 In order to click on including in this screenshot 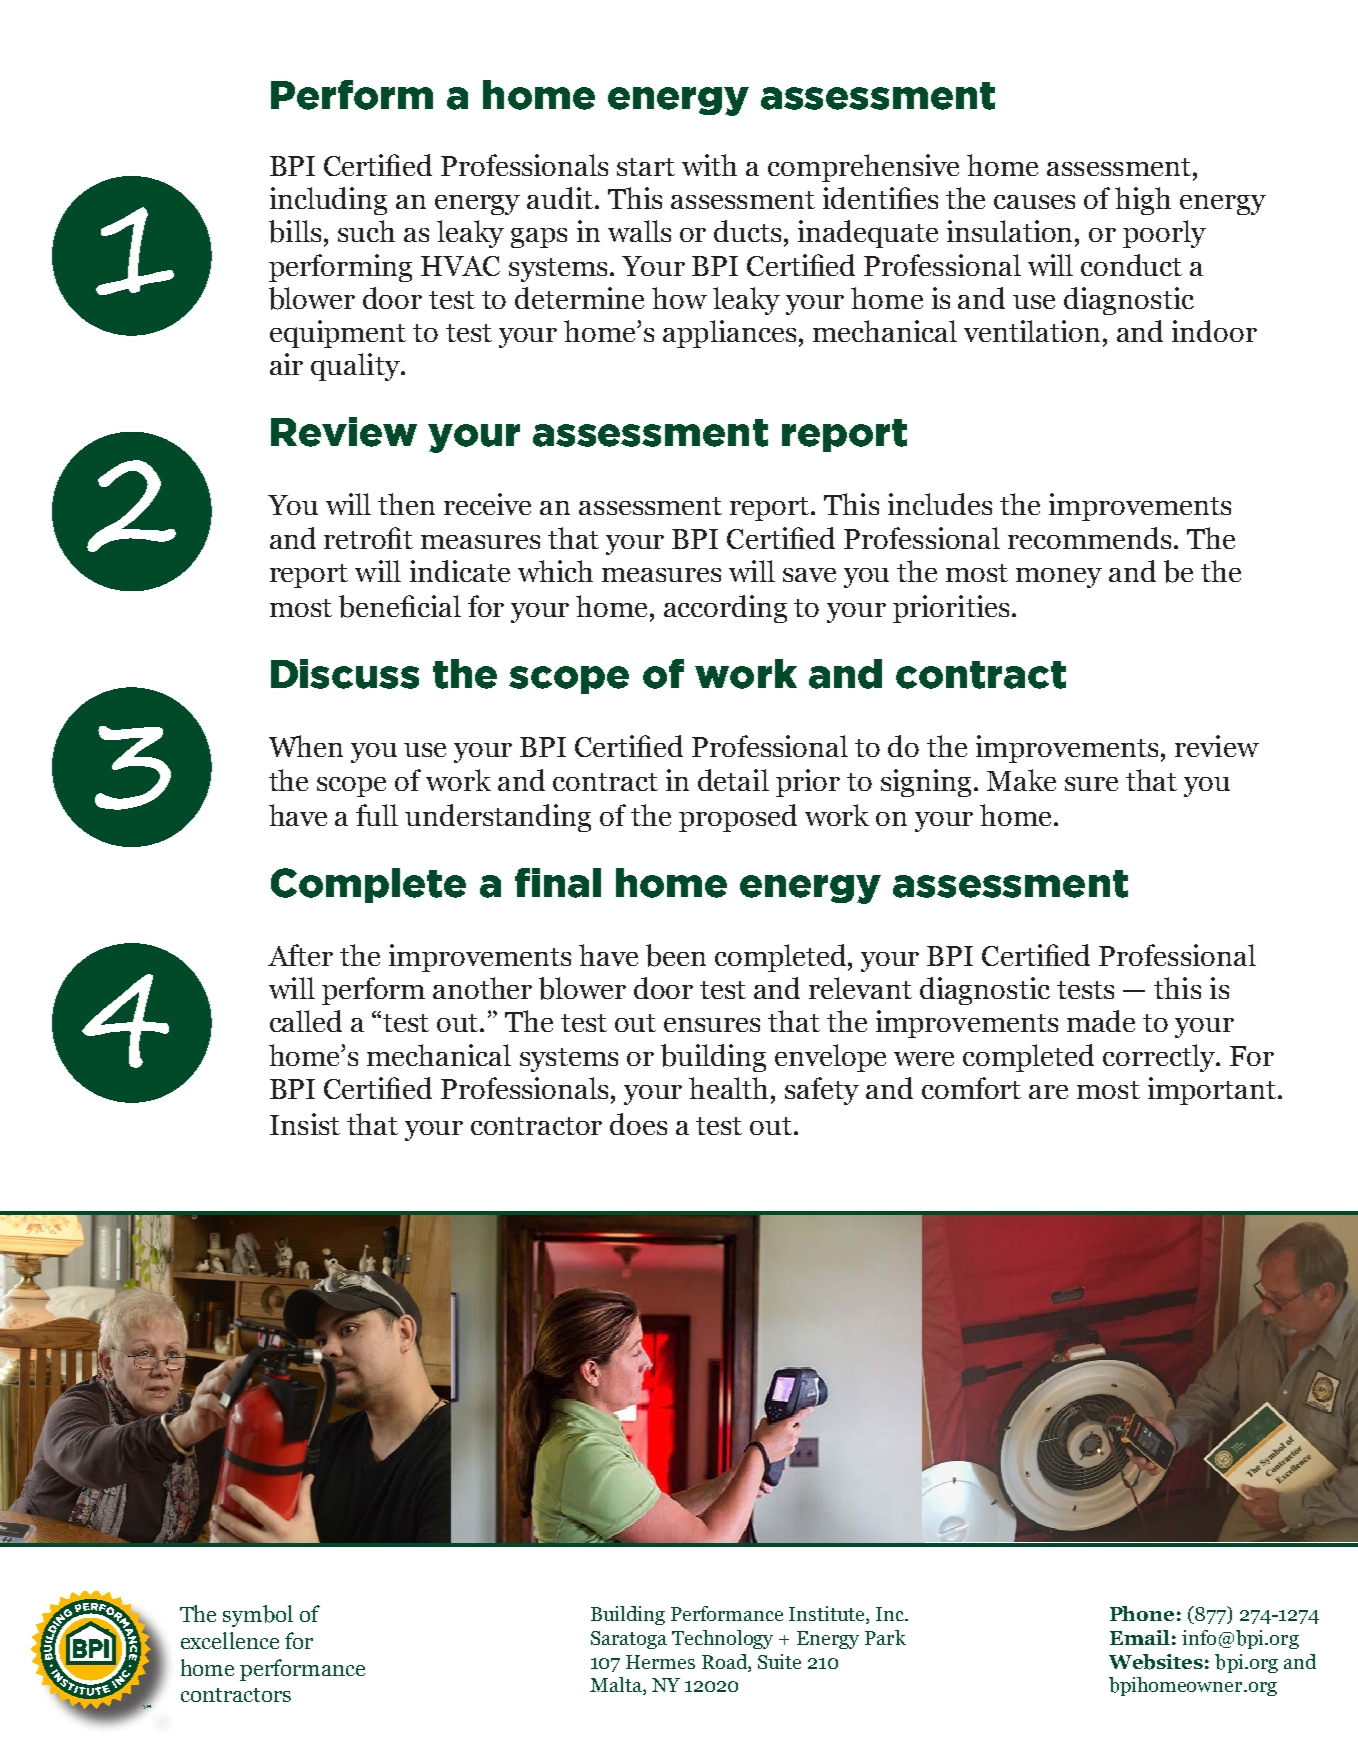, I will do `click(328, 201)`.
